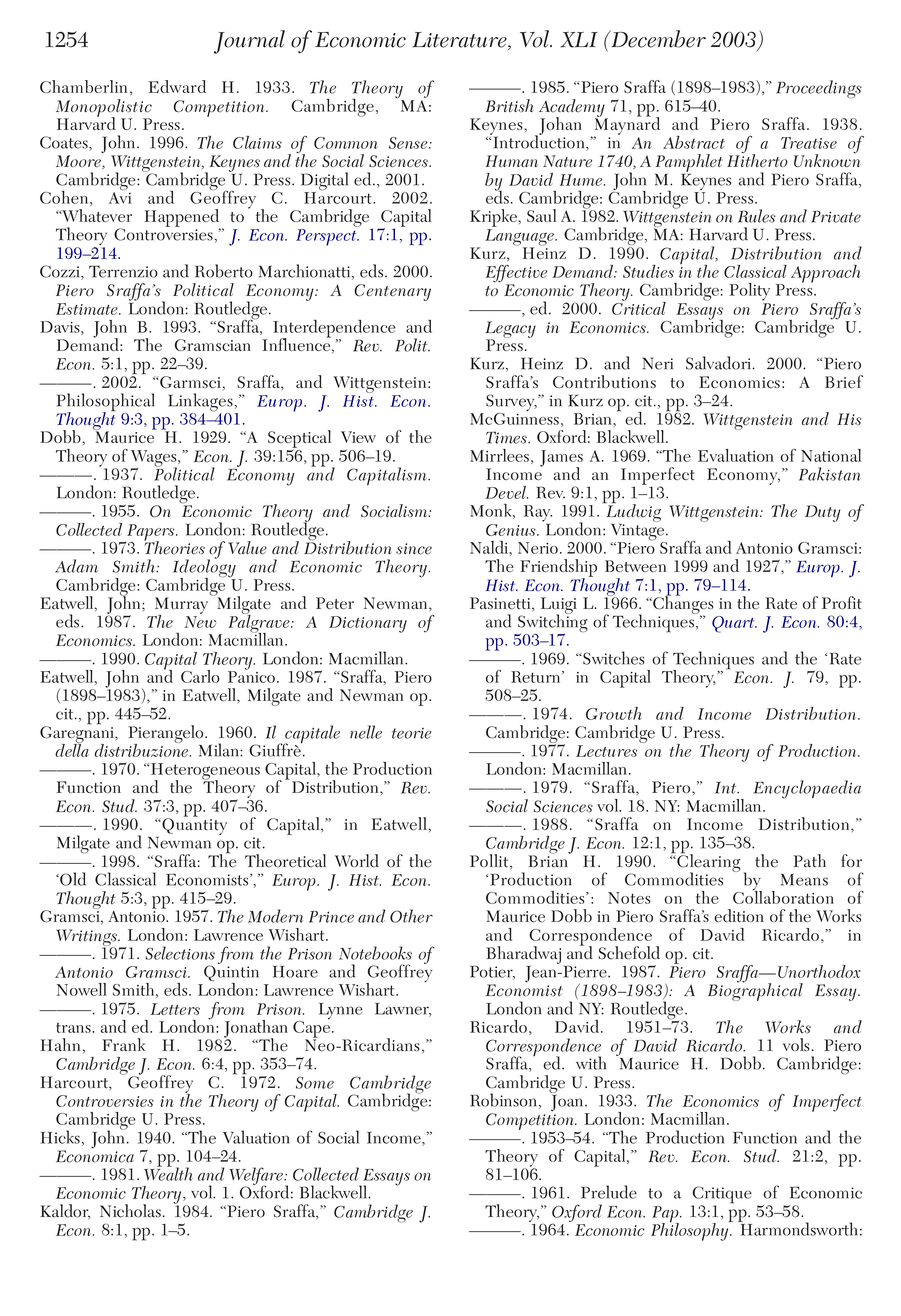 The width and height of the image is (901, 1316). Describe the element at coordinates (734, 624) in the image. I see `Quart` at that location.
